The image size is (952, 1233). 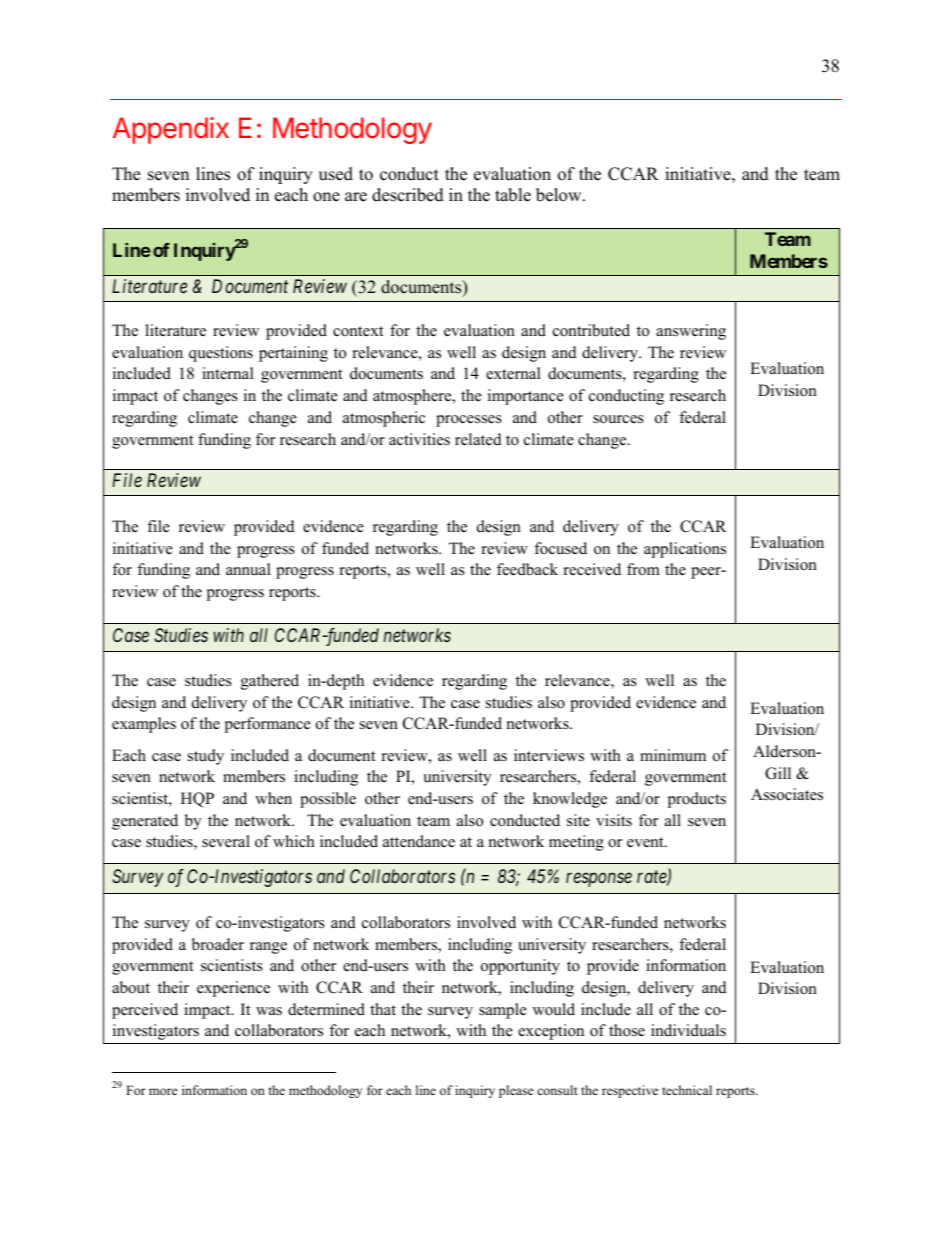 What do you see at coordinates (685, 550) in the page?
I see `applications` at bounding box center [685, 550].
